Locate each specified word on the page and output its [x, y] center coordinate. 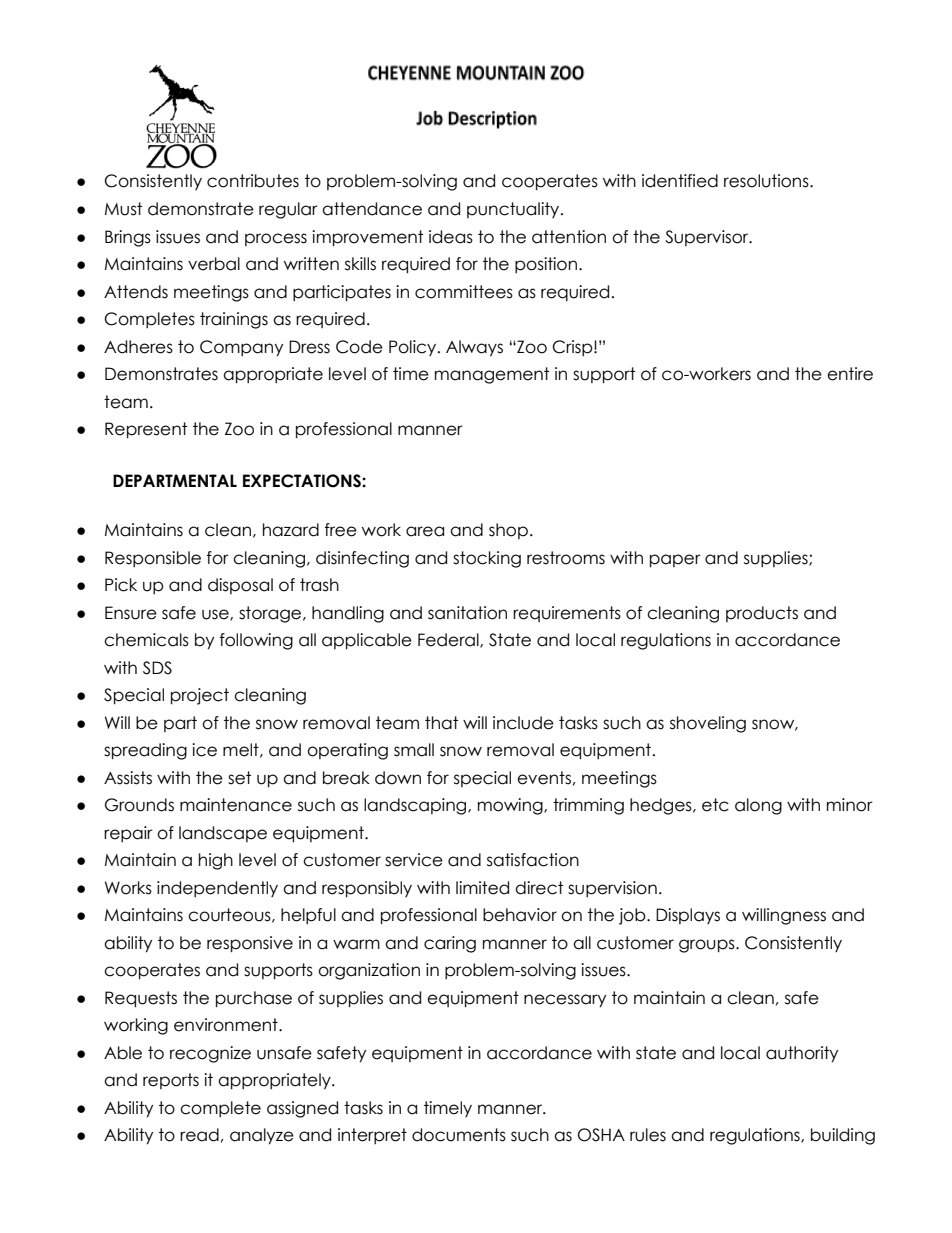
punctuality [514, 210]
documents [459, 1135]
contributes [253, 181]
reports [171, 1081]
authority [802, 1054]
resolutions [767, 181]
